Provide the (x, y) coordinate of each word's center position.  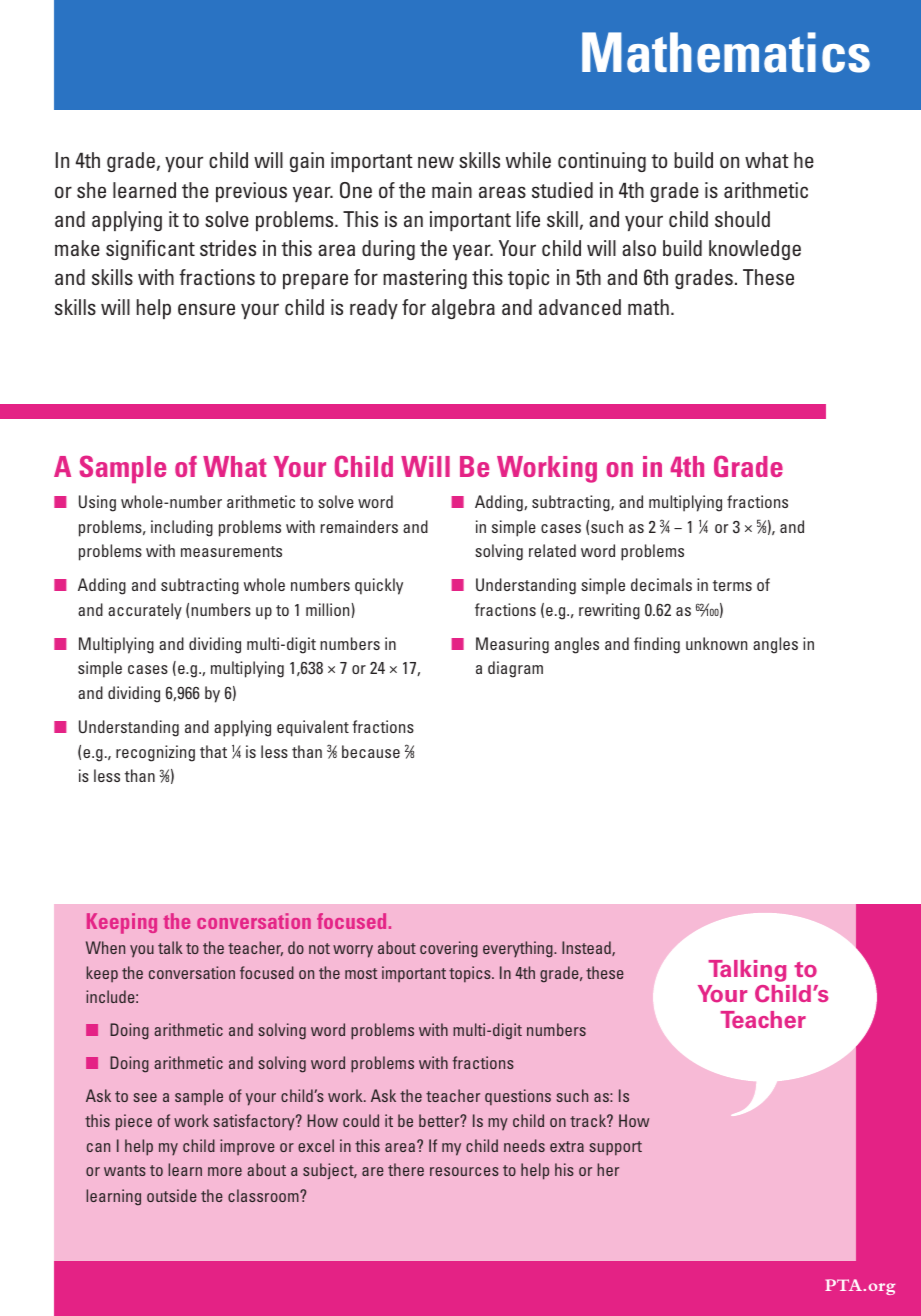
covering (449, 949)
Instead (587, 948)
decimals (661, 584)
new (436, 162)
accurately (145, 611)
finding (657, 645)
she (91, 190)
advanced (580, 307)
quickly (379, 586)
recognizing (155, 753)
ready (374, 309)
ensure (206, 309)
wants (125, 1170)
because (371, 751)
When (105, 947)
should (742, 219)
